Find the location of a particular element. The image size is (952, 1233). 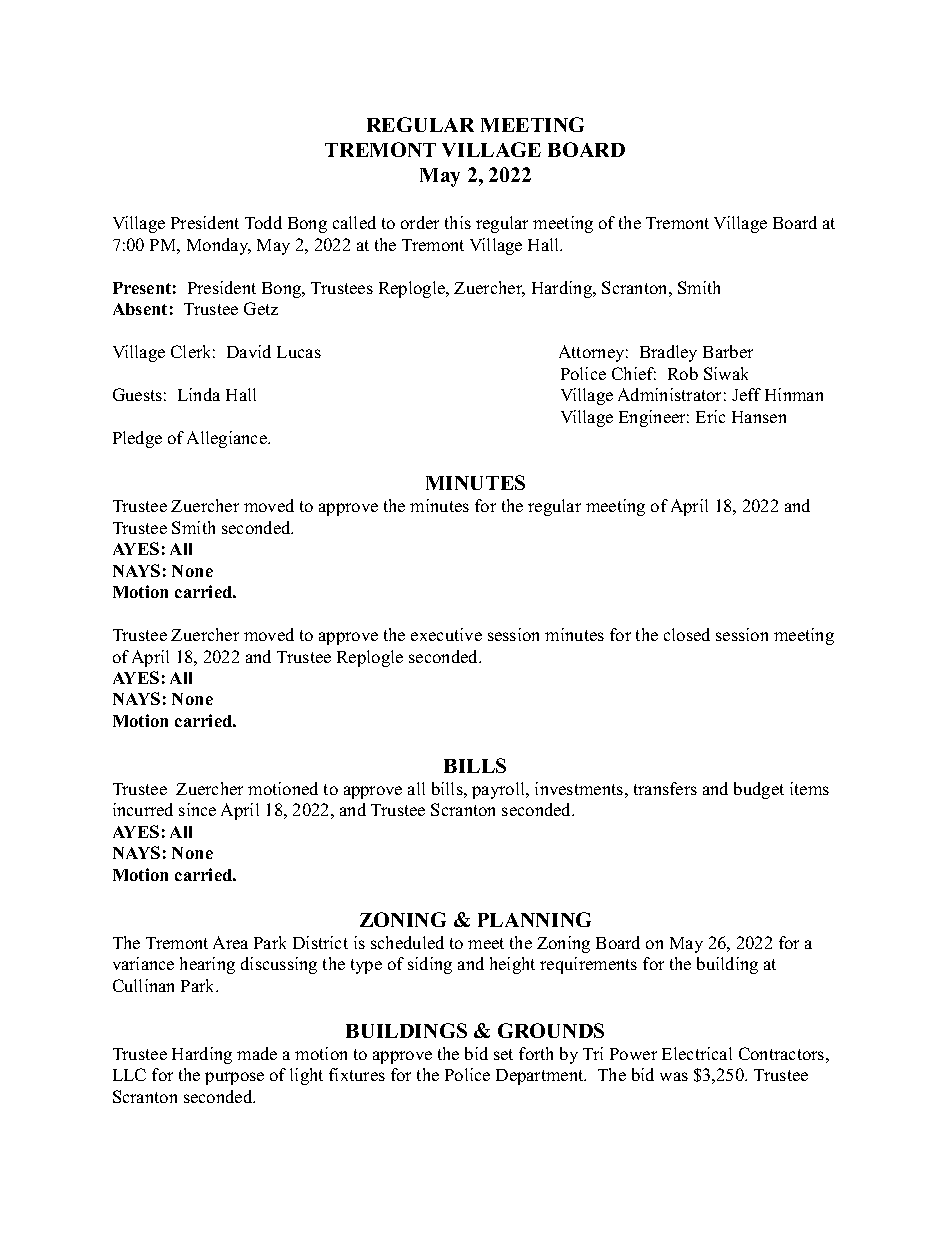

since is located at coordinates (197, 809).
